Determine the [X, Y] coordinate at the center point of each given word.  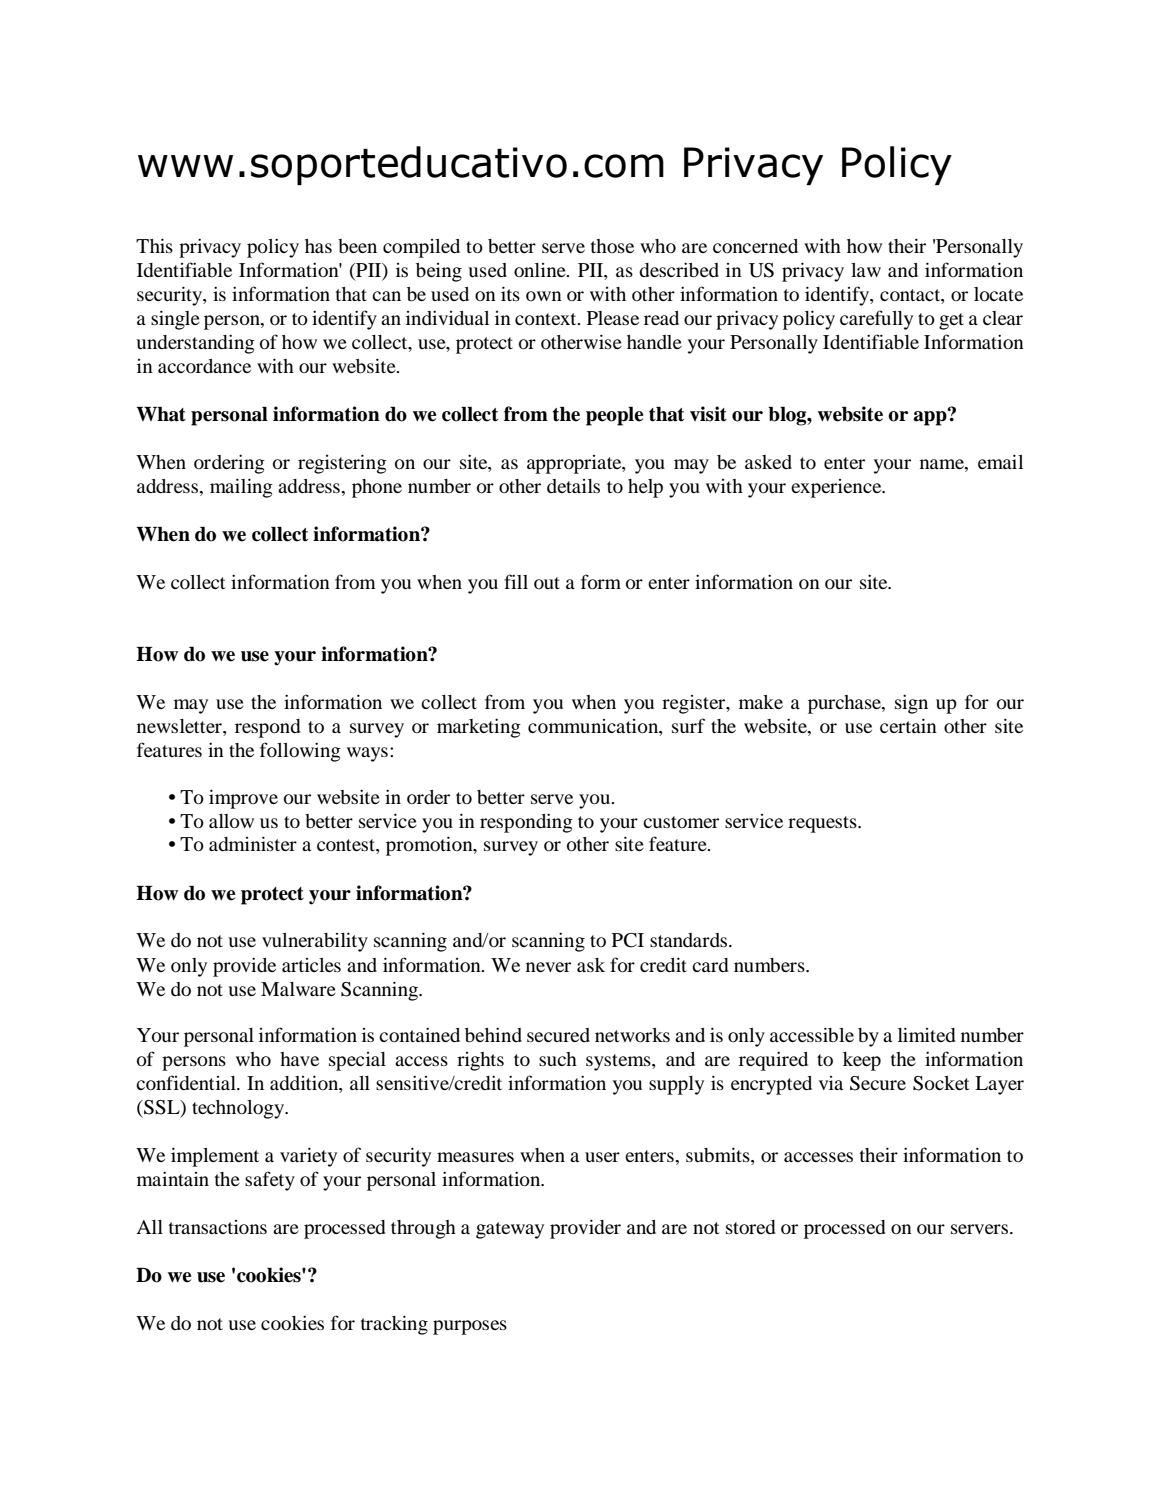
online [541, 270]
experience [837, 488]
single [175, 320]
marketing [479, 728]
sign [911, 704]
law [866, 270]
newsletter [180, 726]
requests [823, 824]
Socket [941, 1083]
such [558, 1059]
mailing [241, 488]
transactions [218, 1227]
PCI [628, 940]
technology [239, 1109]
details [573, 486]
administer [253, 843]
